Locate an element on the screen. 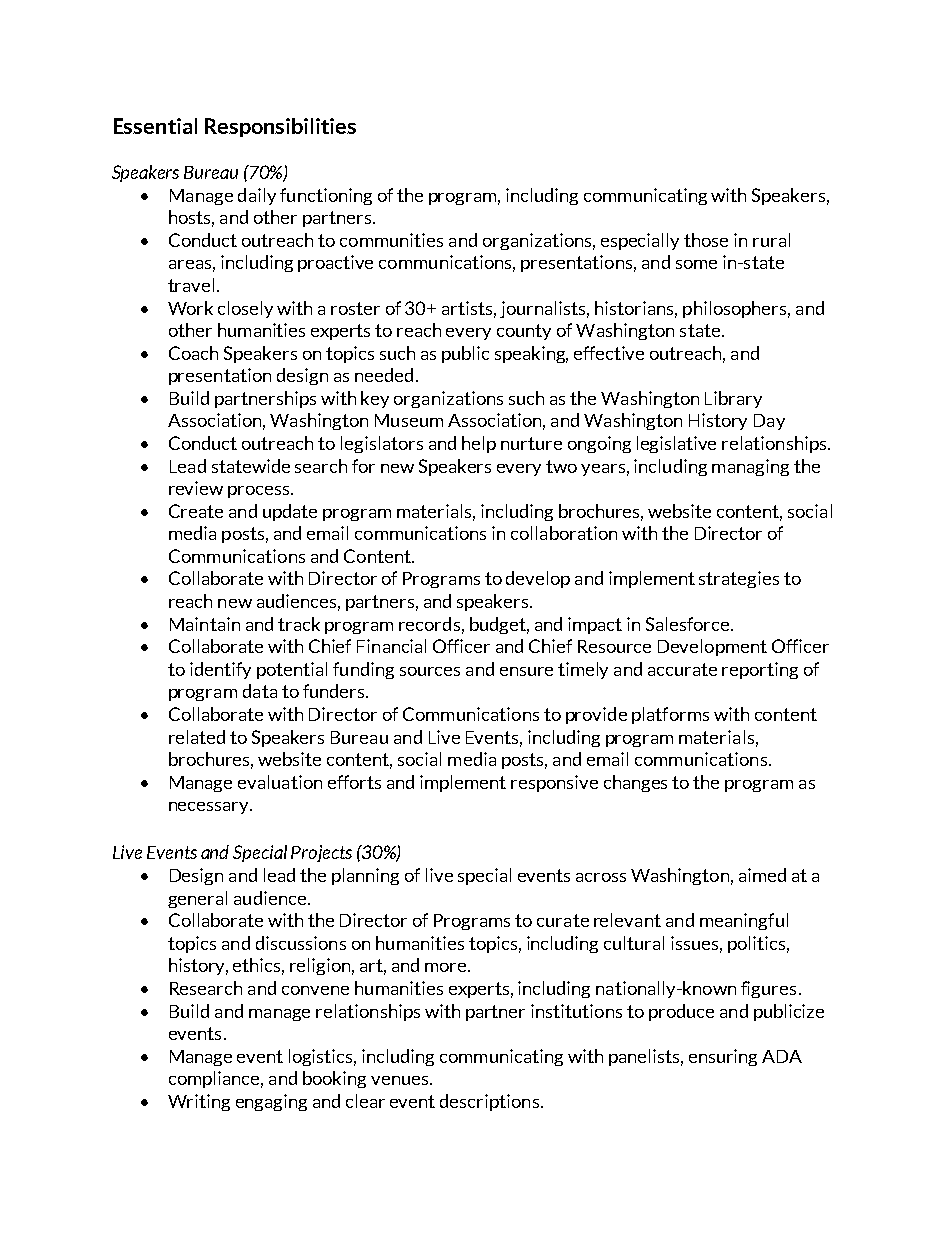 The width and height of the screenshot is (952, 1233). Library is located at coordinates (733, 399).
